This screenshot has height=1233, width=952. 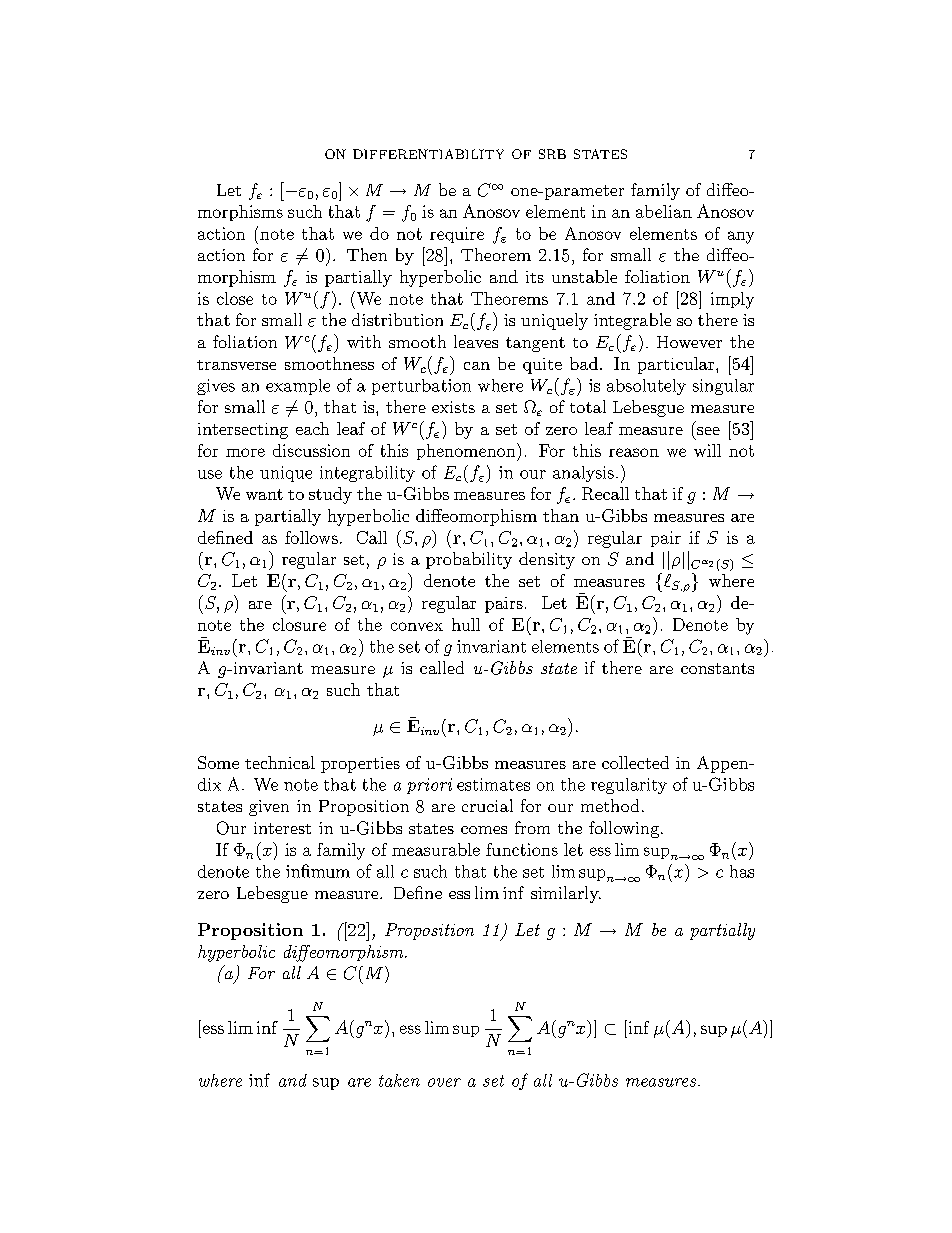 What do you see at coordinates (399, 1080) in the screenshot?
I see `taken` at bounding box center [399, 1080].
